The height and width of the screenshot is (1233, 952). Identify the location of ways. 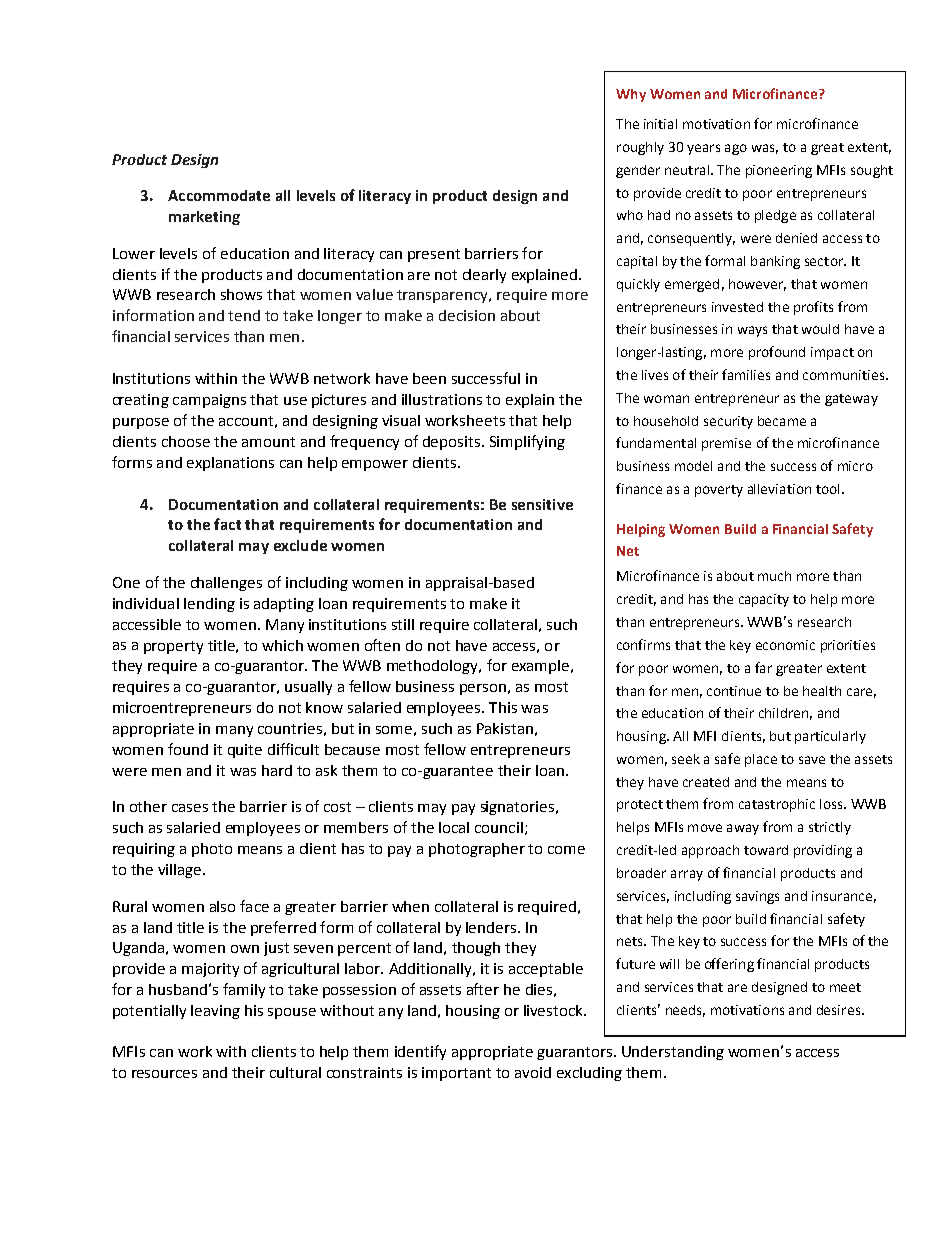
(752, 331).
